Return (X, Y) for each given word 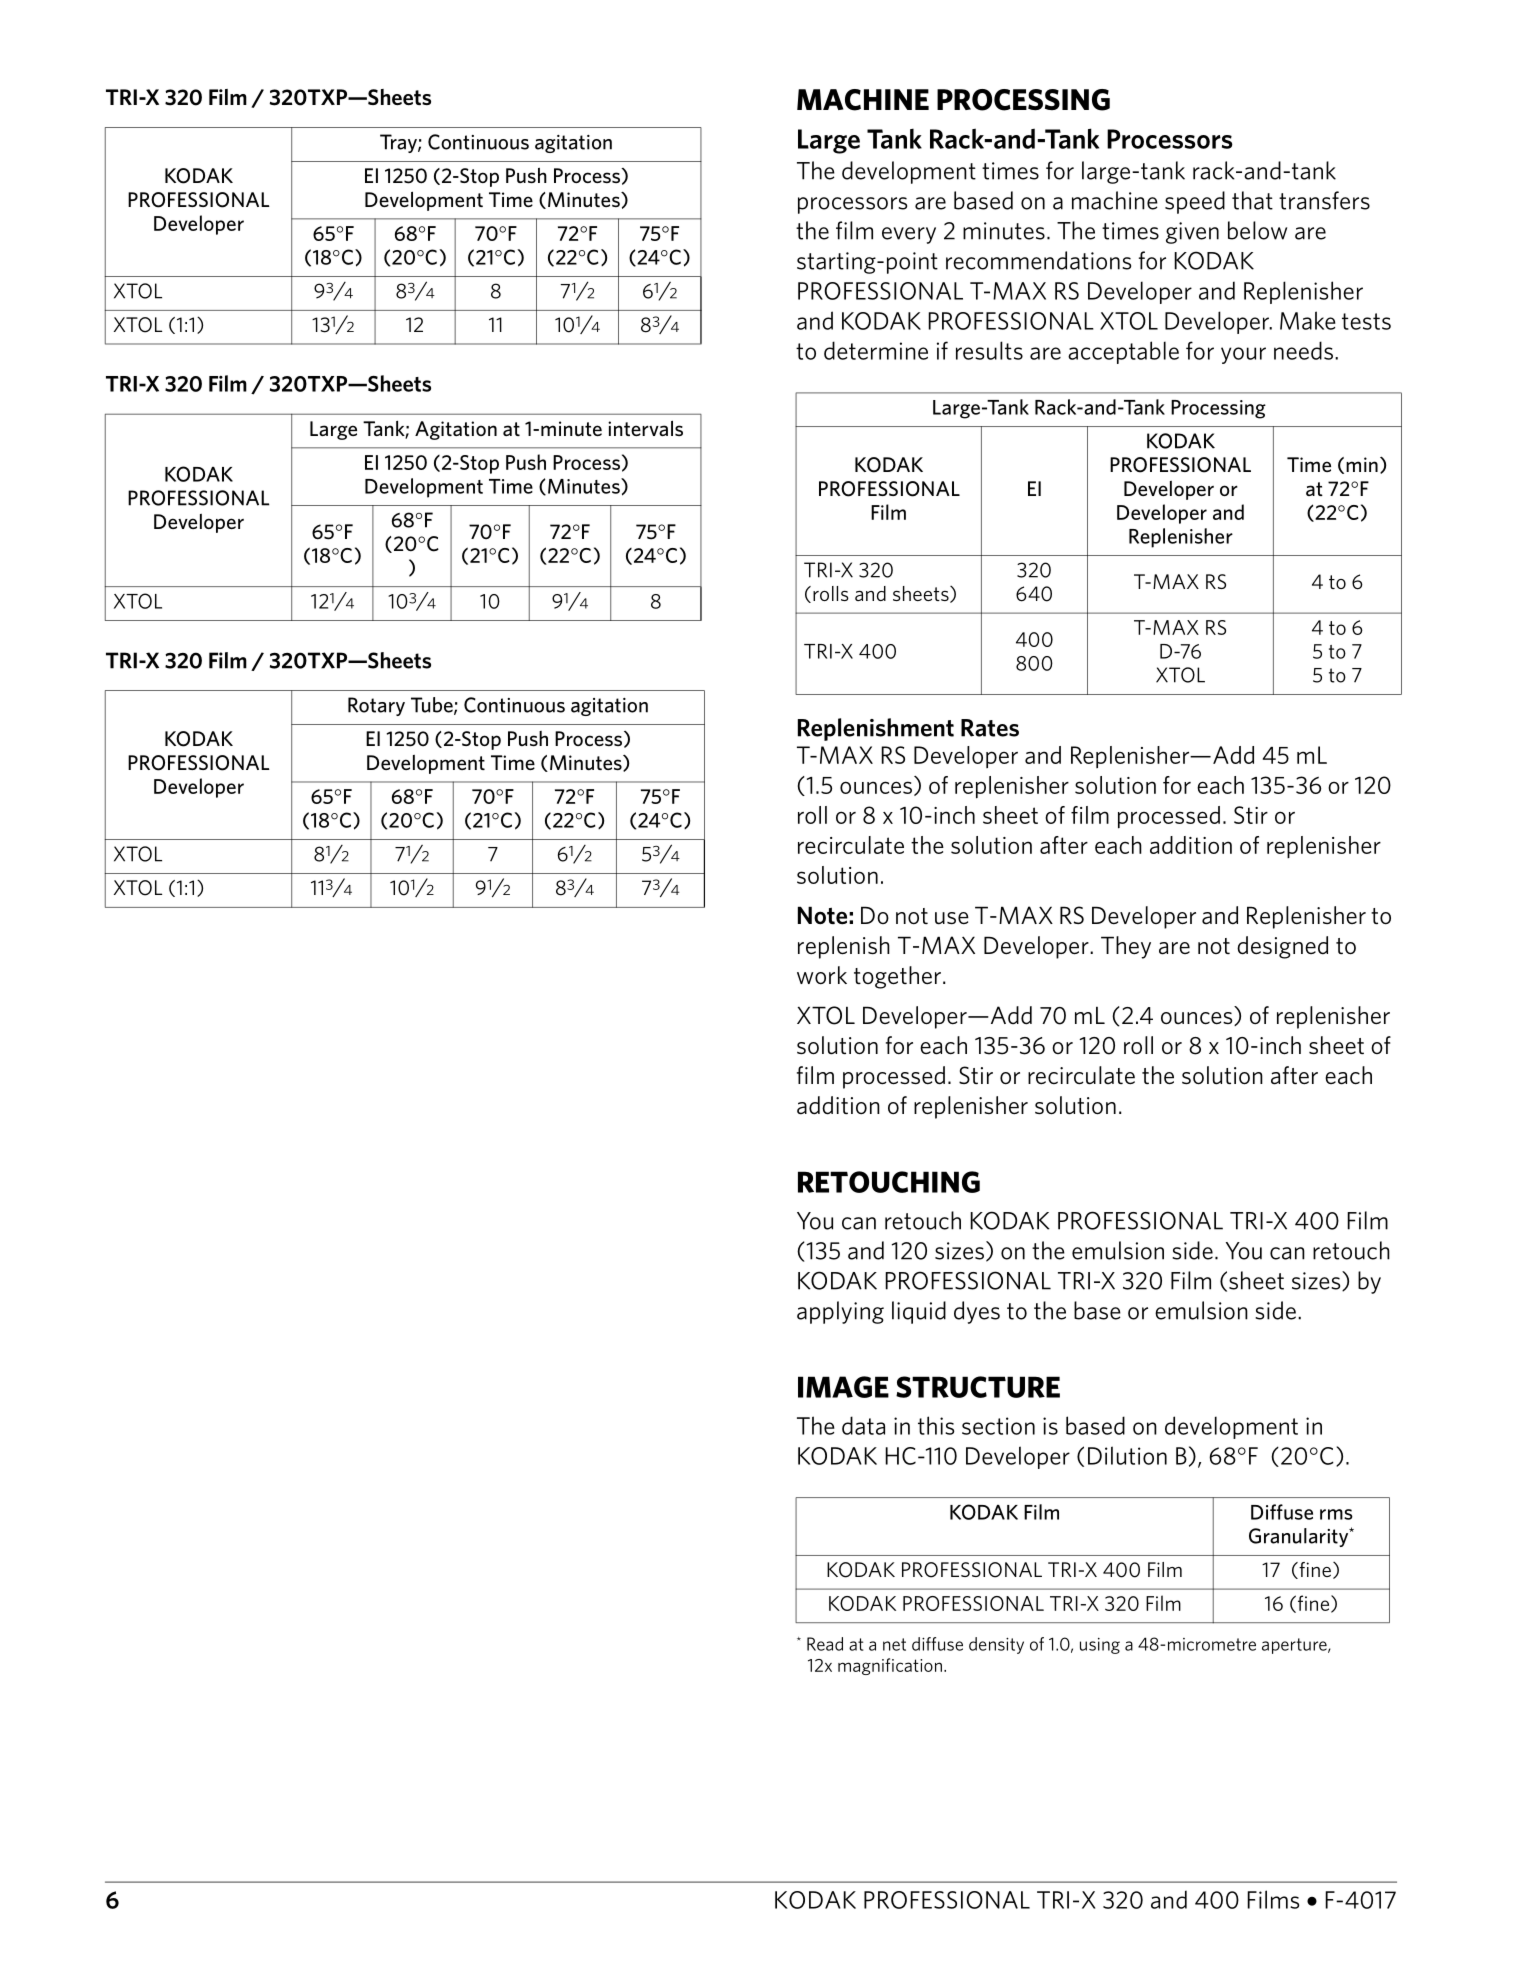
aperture (1295, 1646)
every (909, 235)
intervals (645, 428)
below (1257, 230)
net (894, 1644)
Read (825, 1644)
